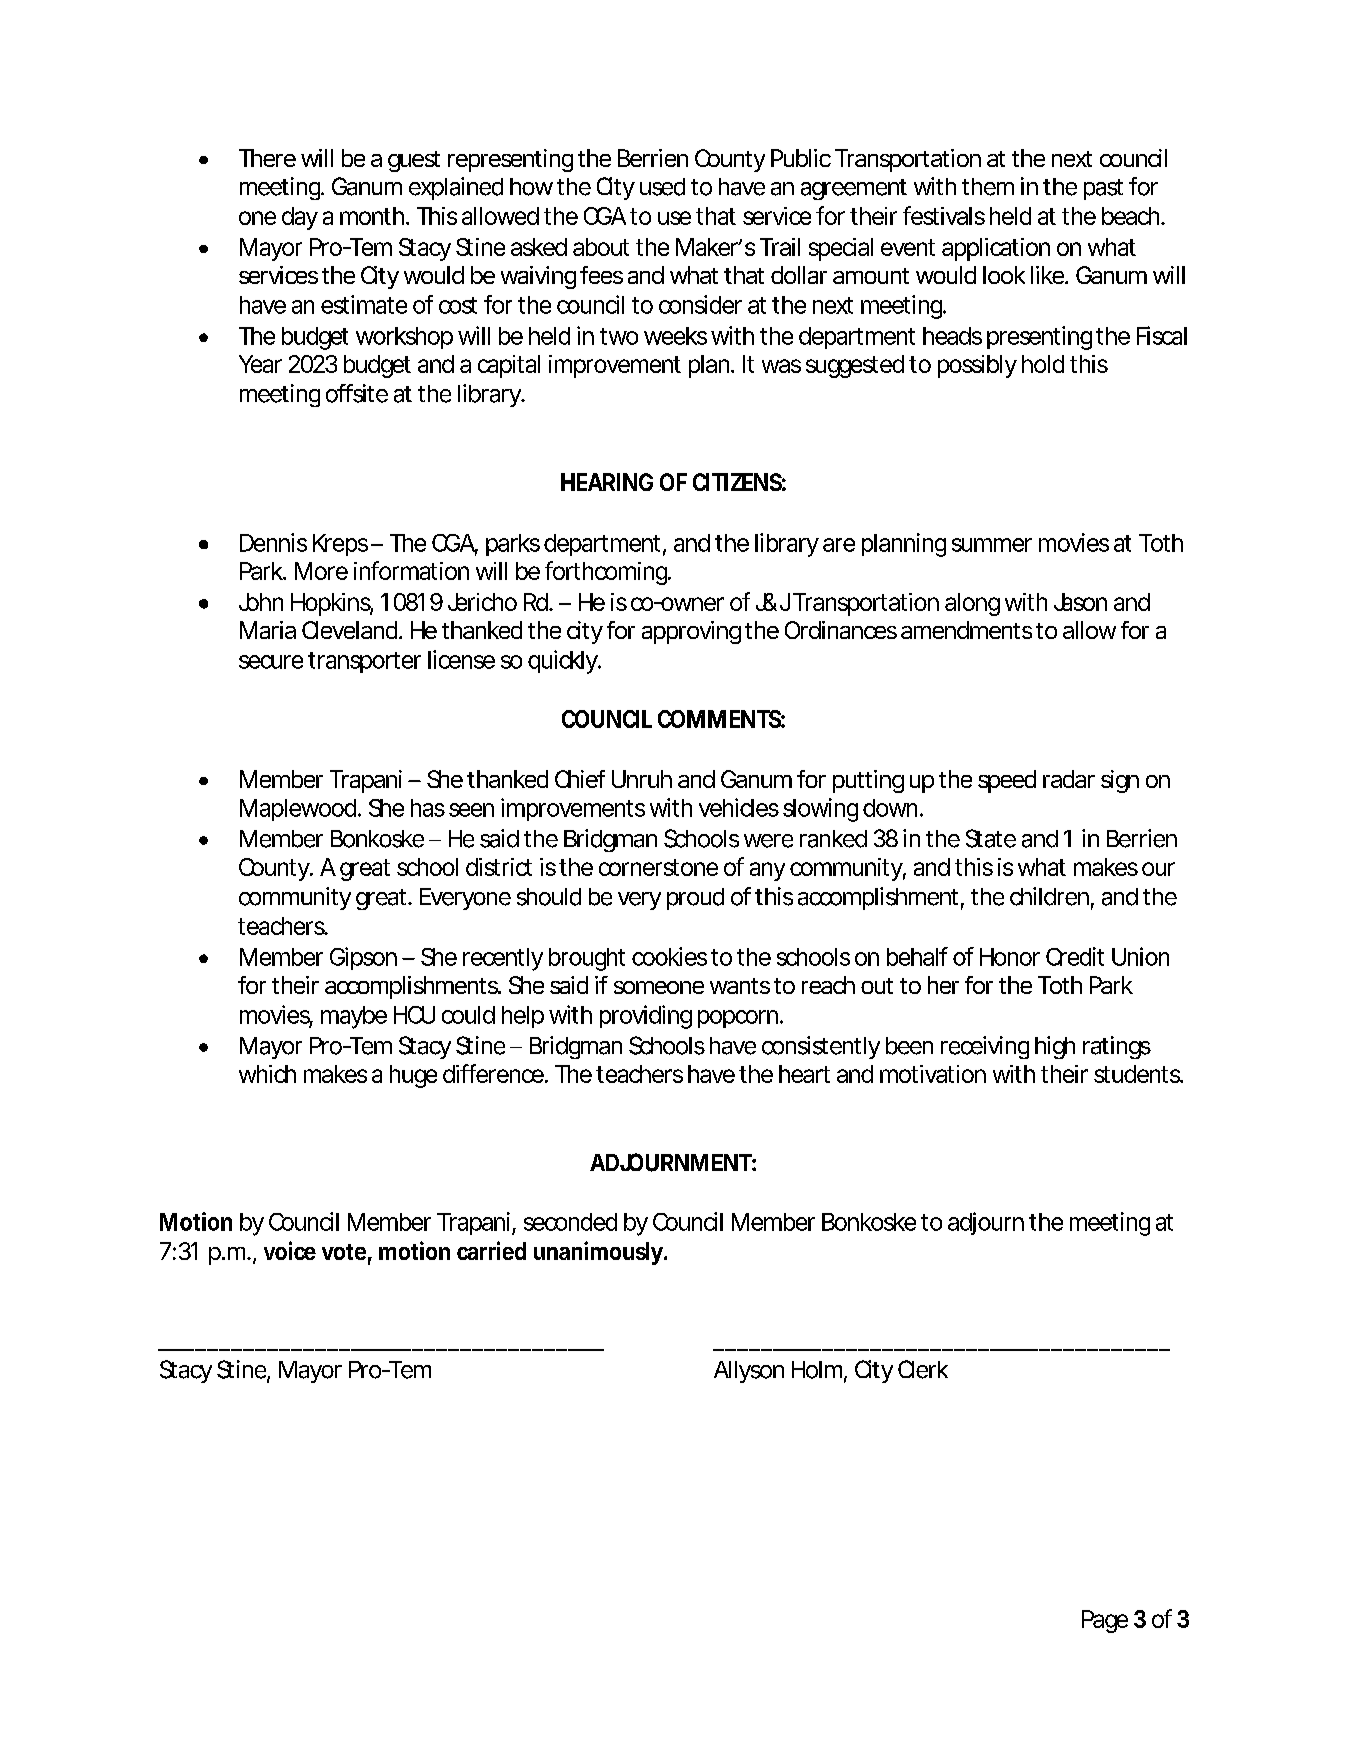  What do you see at coordinates (363, 958) in the screenshot?
I see `Gipson` at bounding box center [363, 958].
